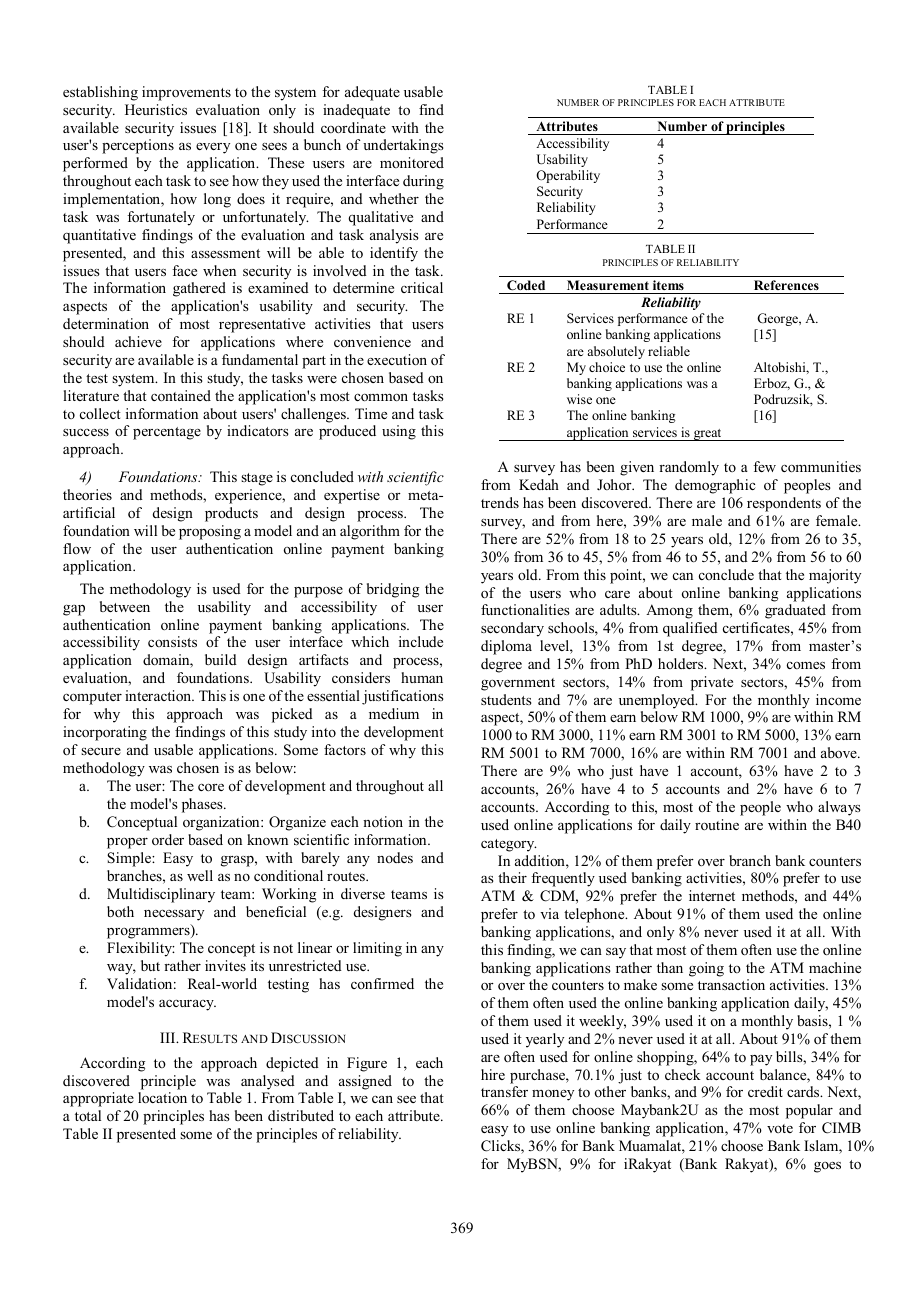  What do you see at coordinates (210, 532) in the screenshot?
I see `proposing` at bounding box center [210, 532].
